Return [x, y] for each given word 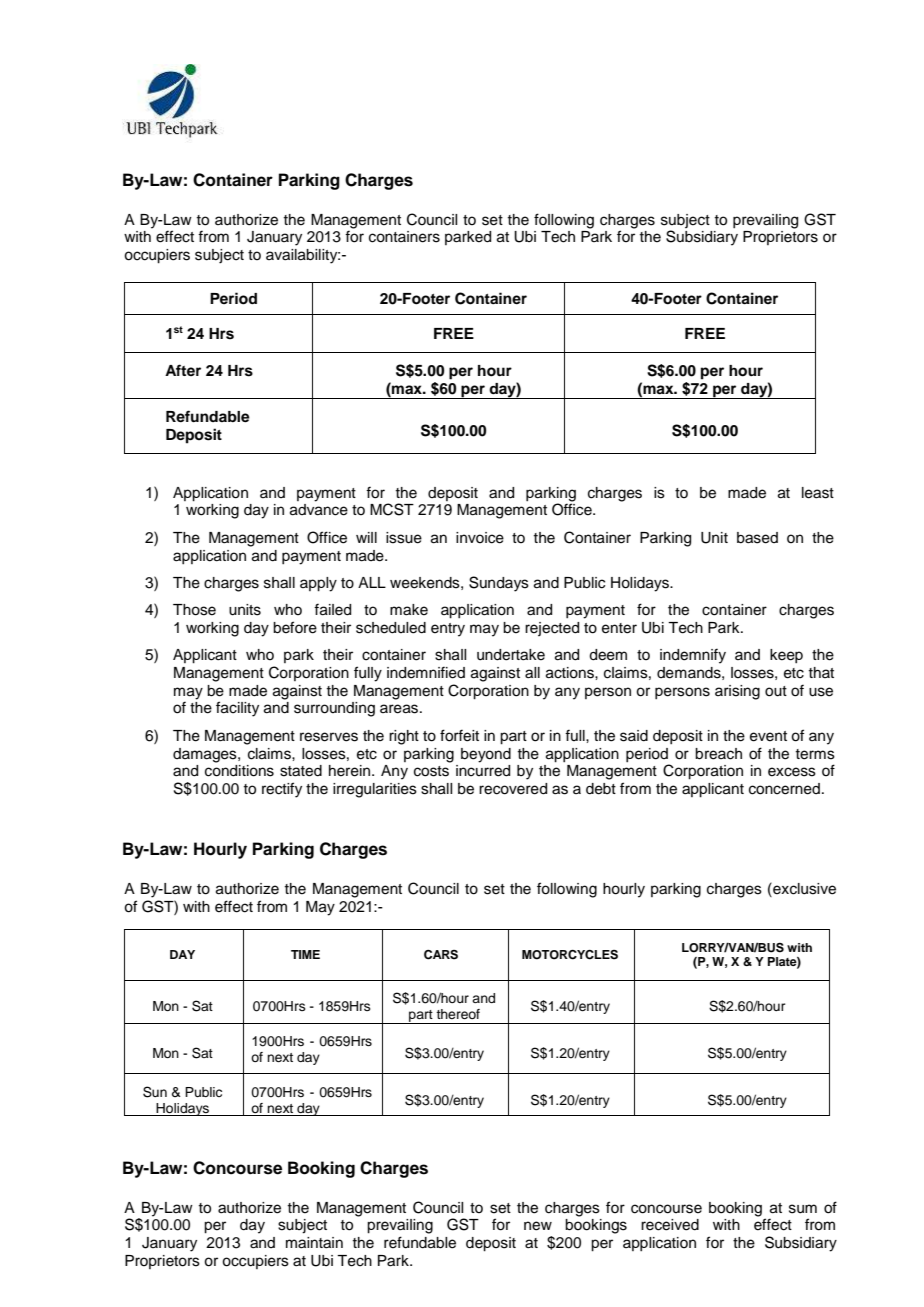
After [183, 370]
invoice [480, 538]
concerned [784, 789]
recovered [513, 789]
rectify [282, 790]
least [818, 493]
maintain [314, 1243]
